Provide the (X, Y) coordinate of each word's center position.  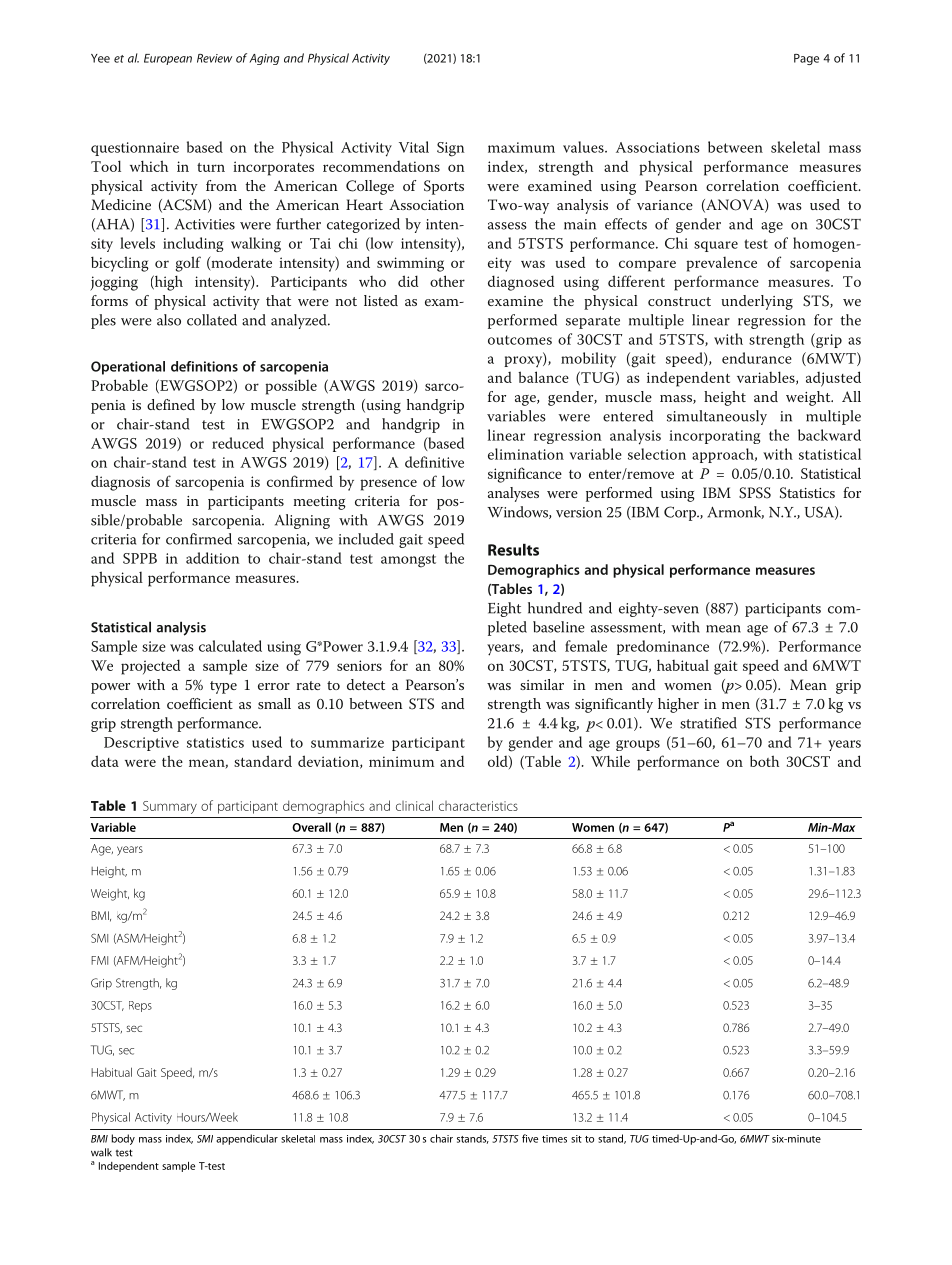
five (530, 1138)
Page (806, 59)
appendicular (247, 1139)
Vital (414, 147)
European (168, 59)
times (554, 1139)
